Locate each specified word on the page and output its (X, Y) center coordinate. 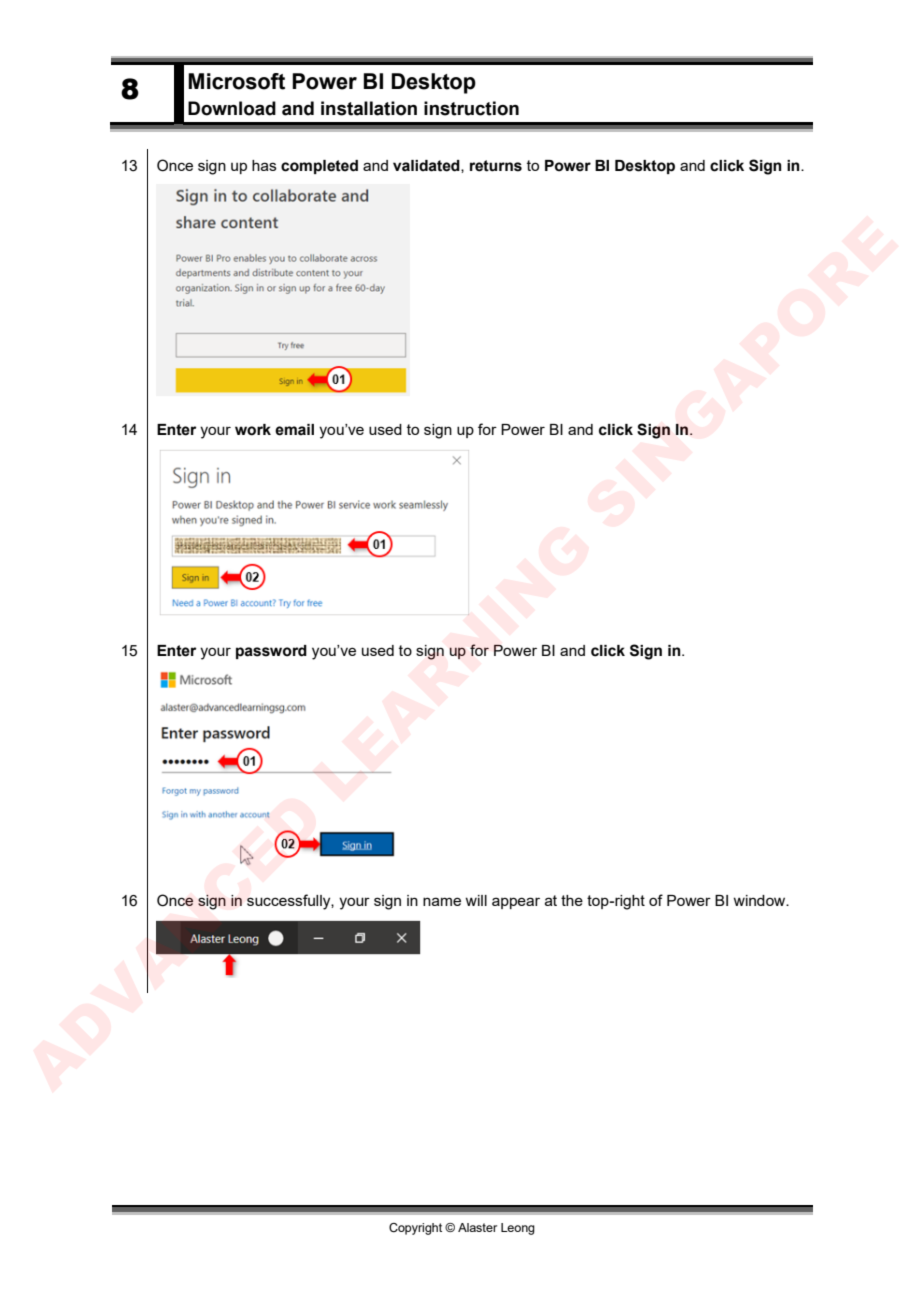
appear (516, 903)
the (572, 900)
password (271, 652)
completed (319, 167)
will (476, 900)
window (760, 900)
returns (496, 166)
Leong (518, 1229)
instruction (471, 108)
